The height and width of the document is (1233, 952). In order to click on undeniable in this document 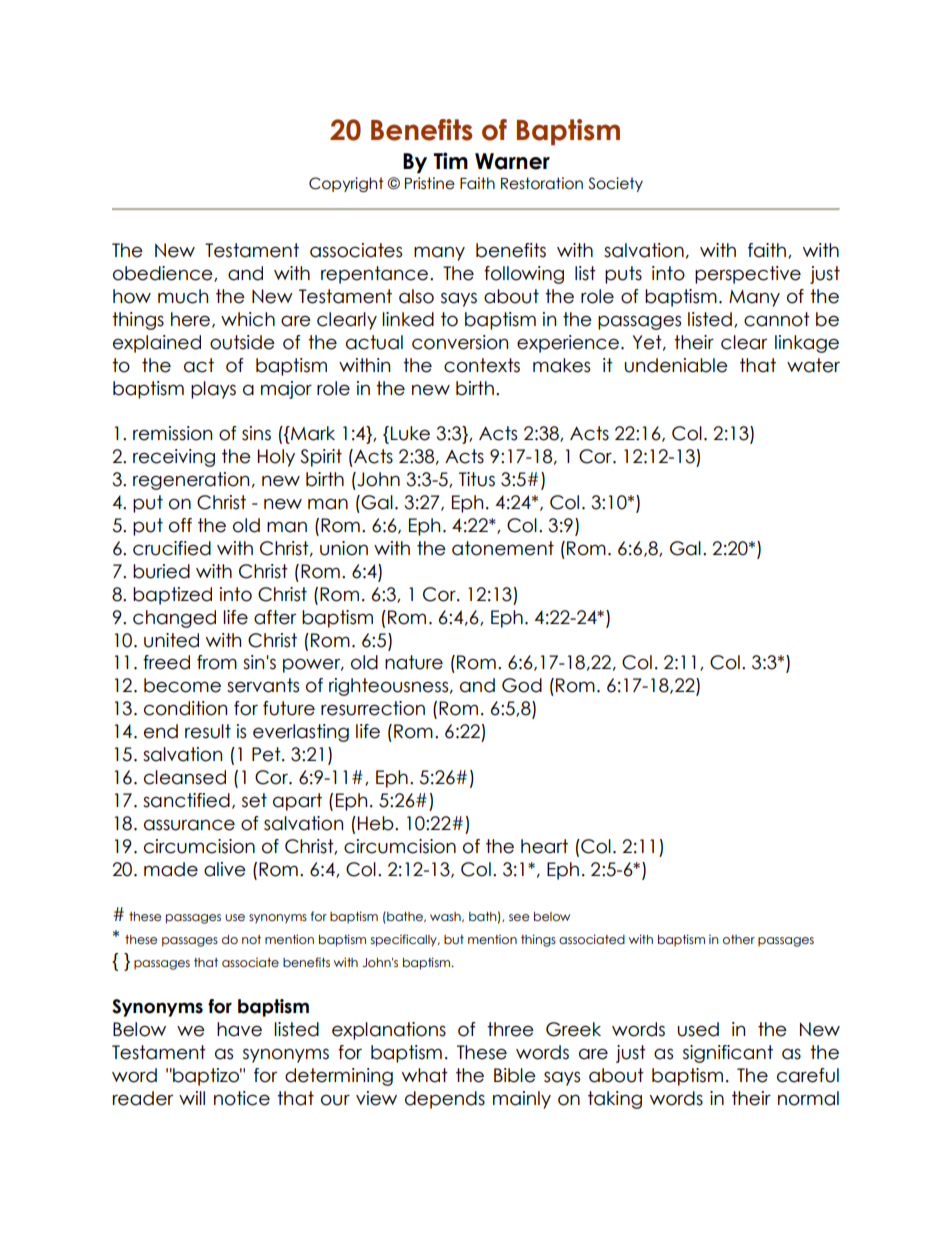, I will do `click(676, 365)`.
